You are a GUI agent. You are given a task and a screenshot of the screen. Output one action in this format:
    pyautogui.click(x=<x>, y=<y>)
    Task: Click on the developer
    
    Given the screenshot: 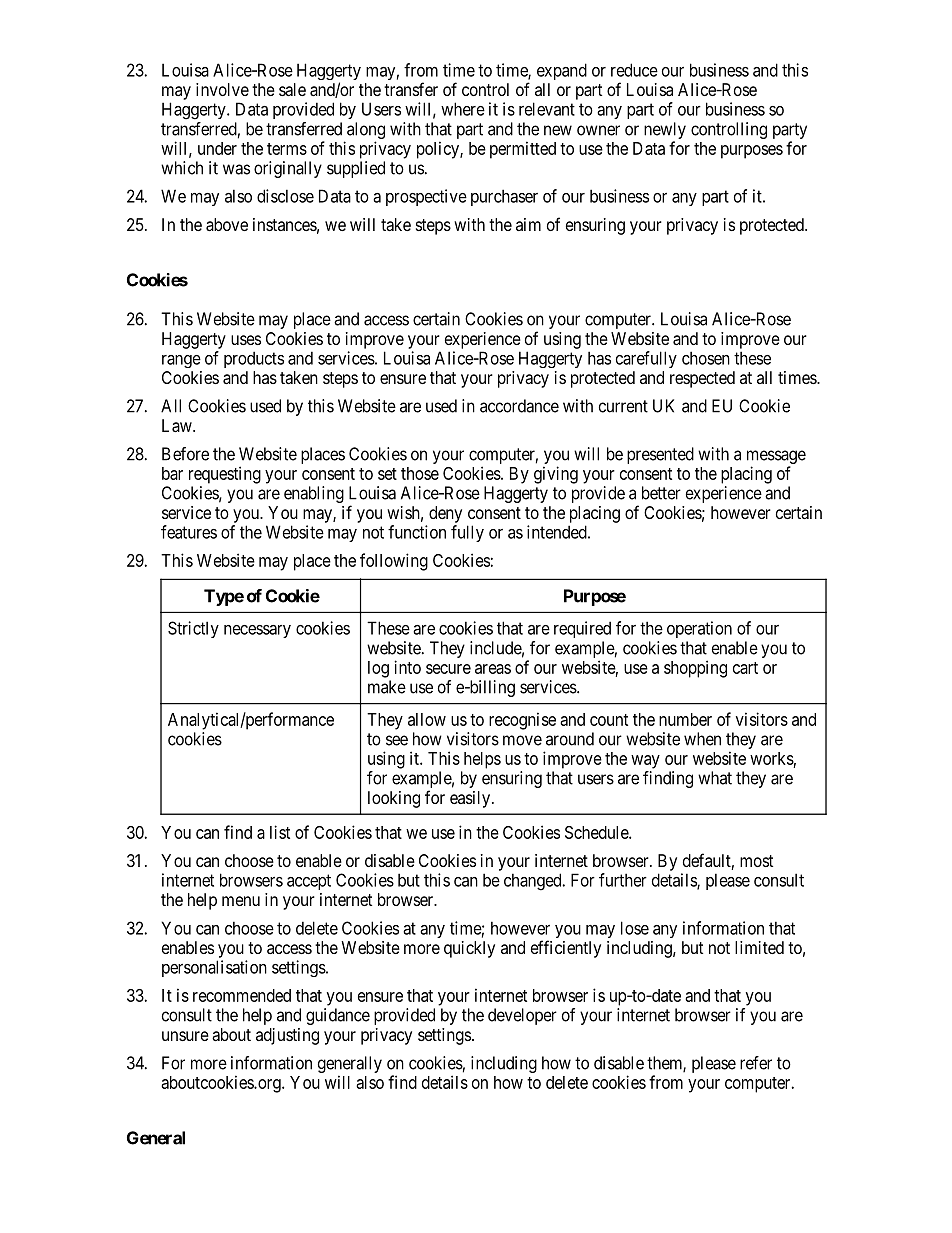 What is the action you would take?
    pyautogui.click(x=522, y=1016)
